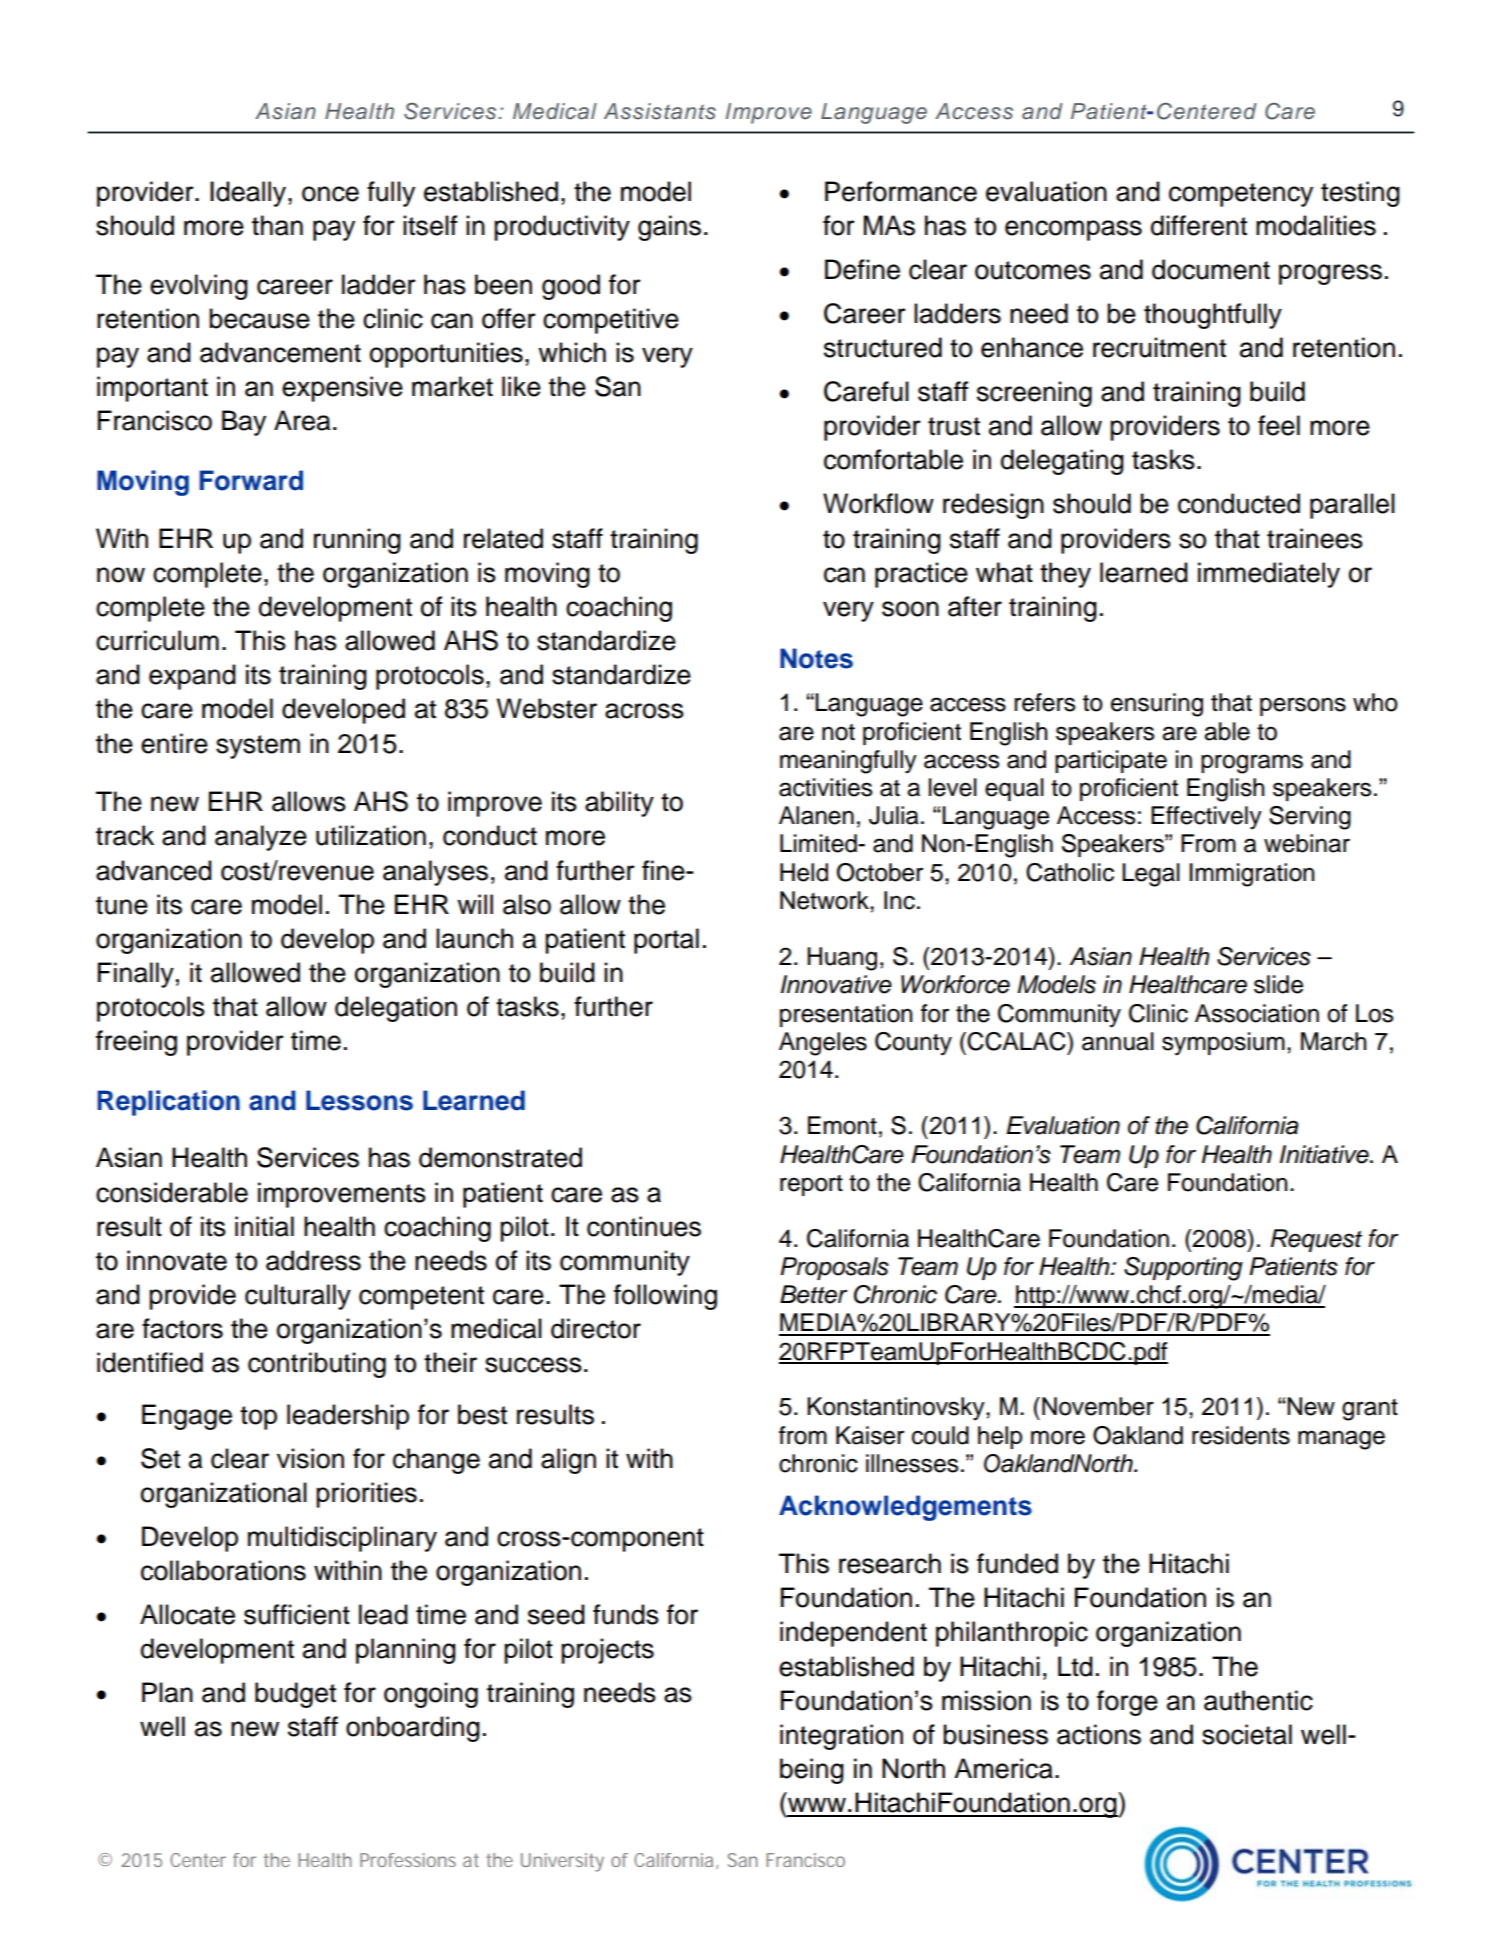 Image resolution: width=1502 pixels, height=1943 pixels. I want to click on Assistants, so click(660, 111).
